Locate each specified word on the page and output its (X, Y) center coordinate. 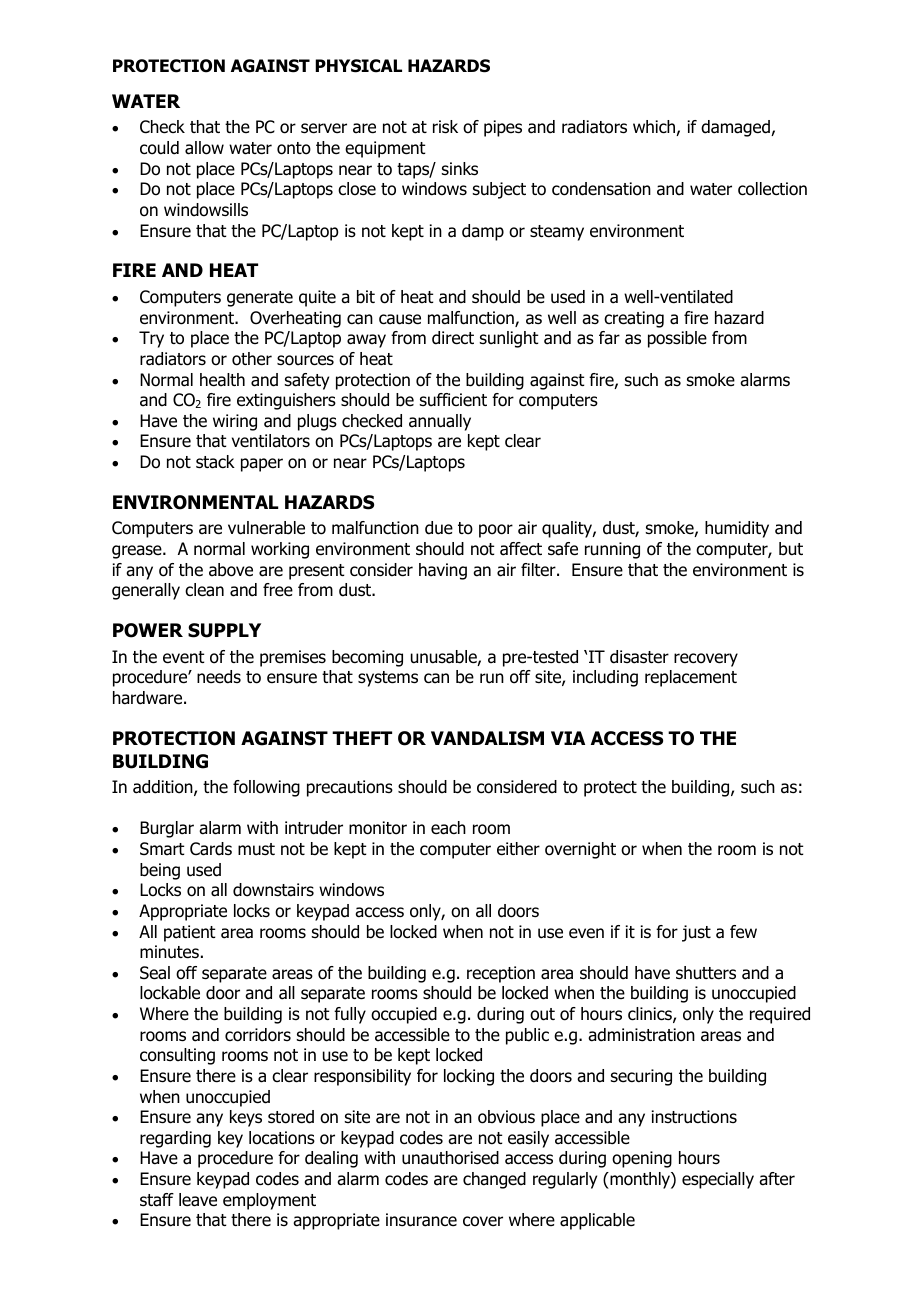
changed (494, 1180)
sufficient (453, 400)
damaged (736, 128)
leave (198, 1200)
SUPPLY (224, 630)
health (222, 380)
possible (677, 339)
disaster (639, 657)
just (696, 933)
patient (190, 933)
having (443, 571)
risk (445, 127)
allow (204, 148)
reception (501, 974)
